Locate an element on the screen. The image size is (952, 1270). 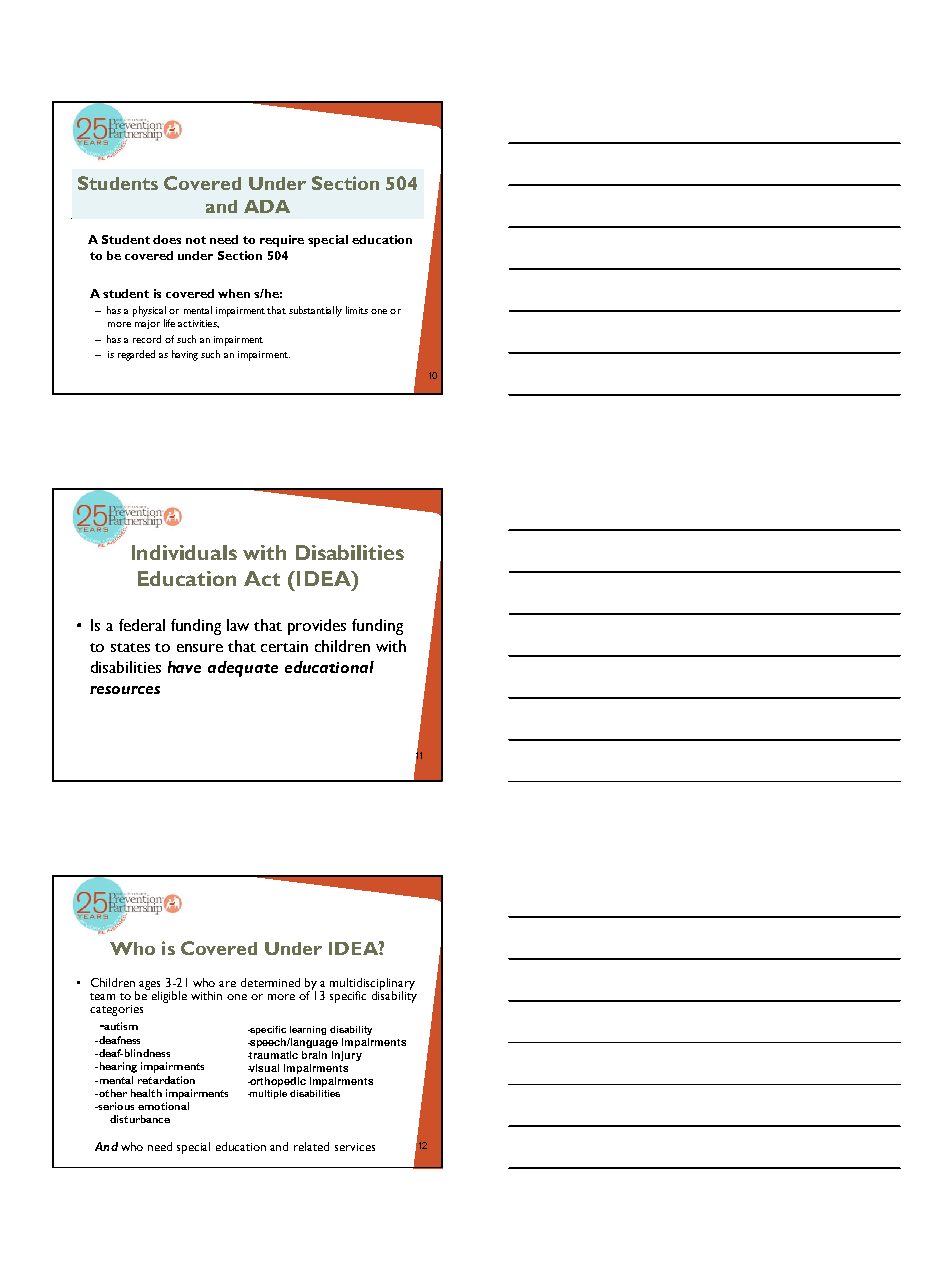
resources is located at coordinates (125, 690).
